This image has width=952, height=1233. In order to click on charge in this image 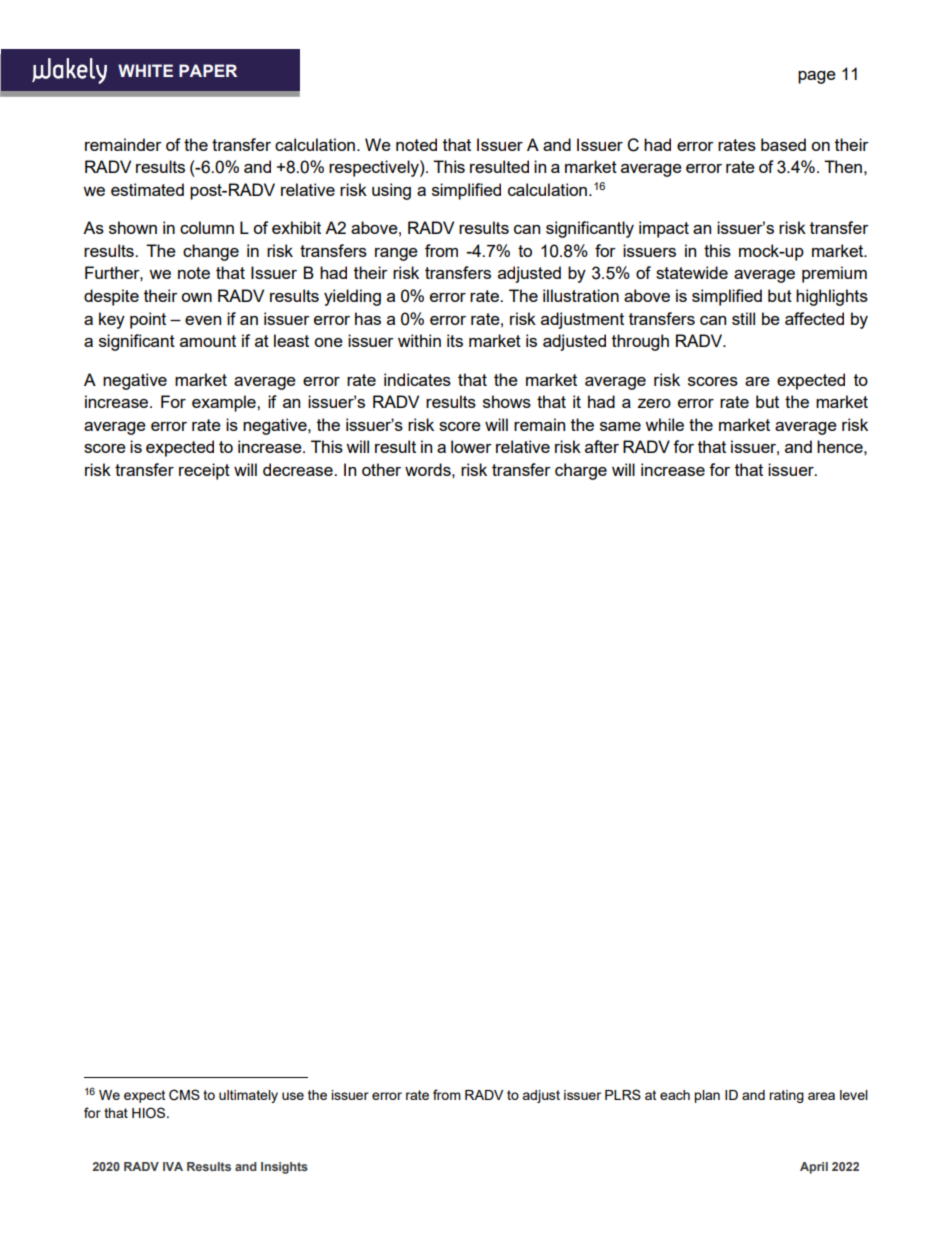, I will do `click(581, 471)`.
